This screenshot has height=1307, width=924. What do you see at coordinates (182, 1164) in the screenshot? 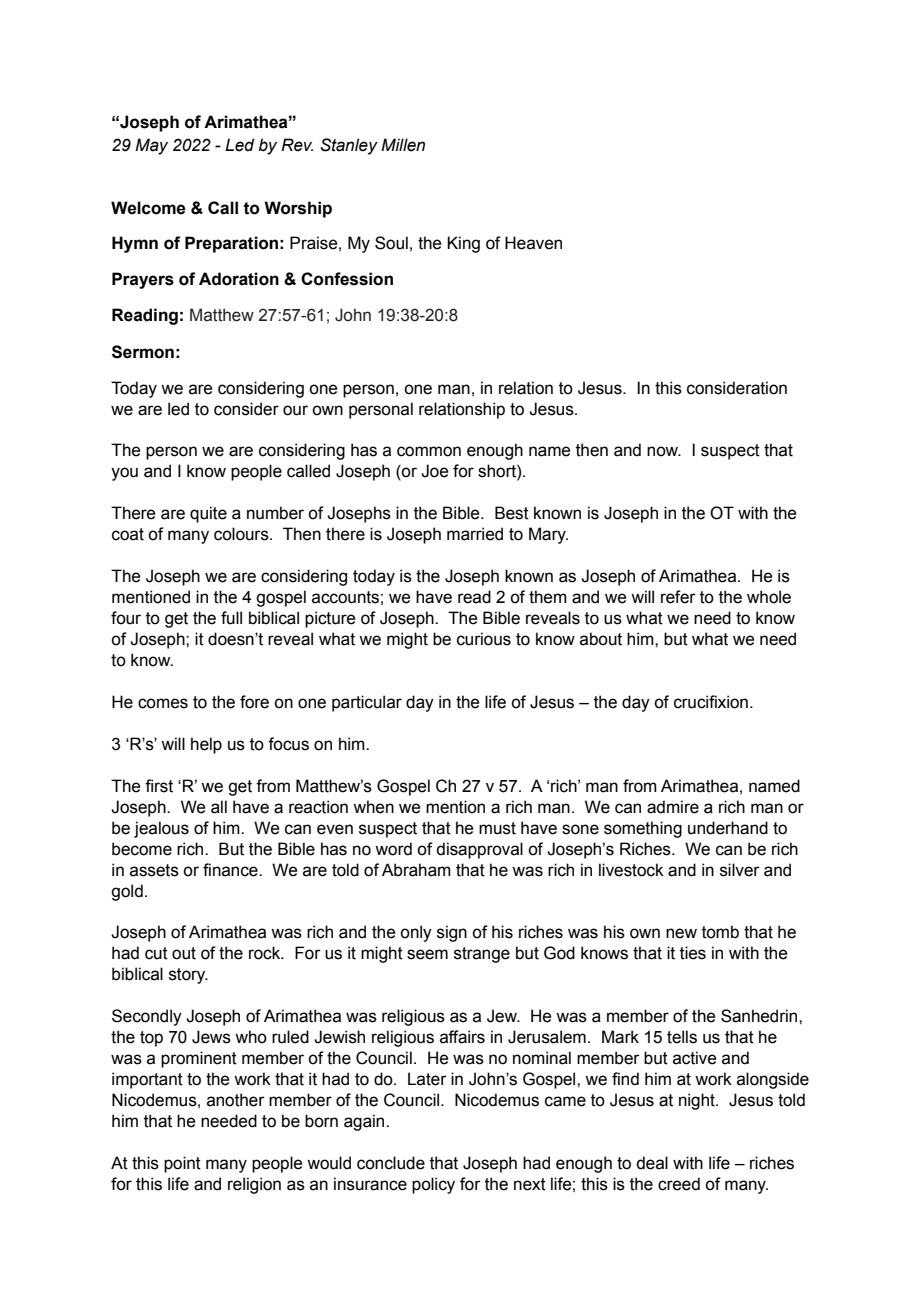
I see `point` at bounding box center [182, 1164].
